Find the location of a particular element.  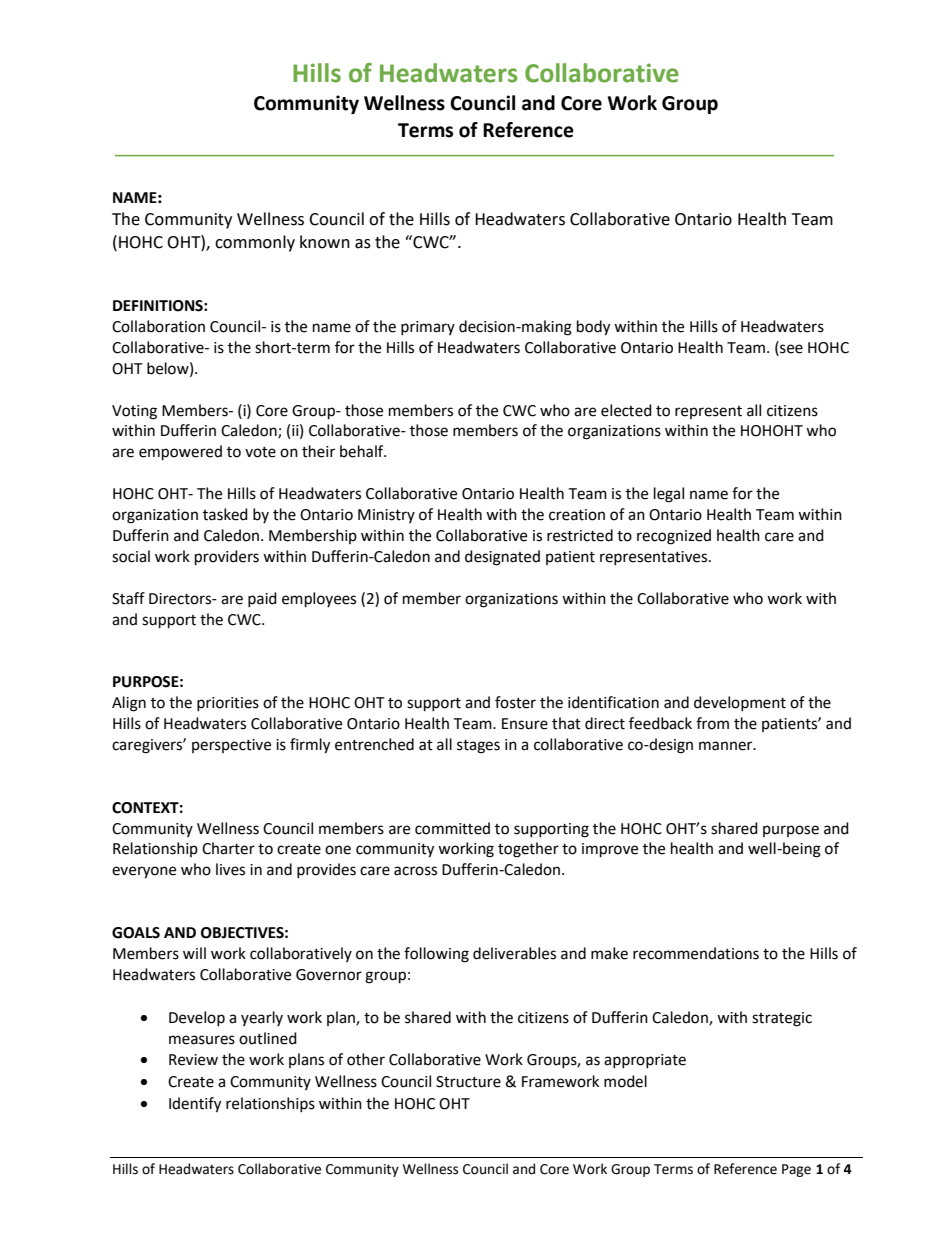

will is located at coordinates (194, 953).
